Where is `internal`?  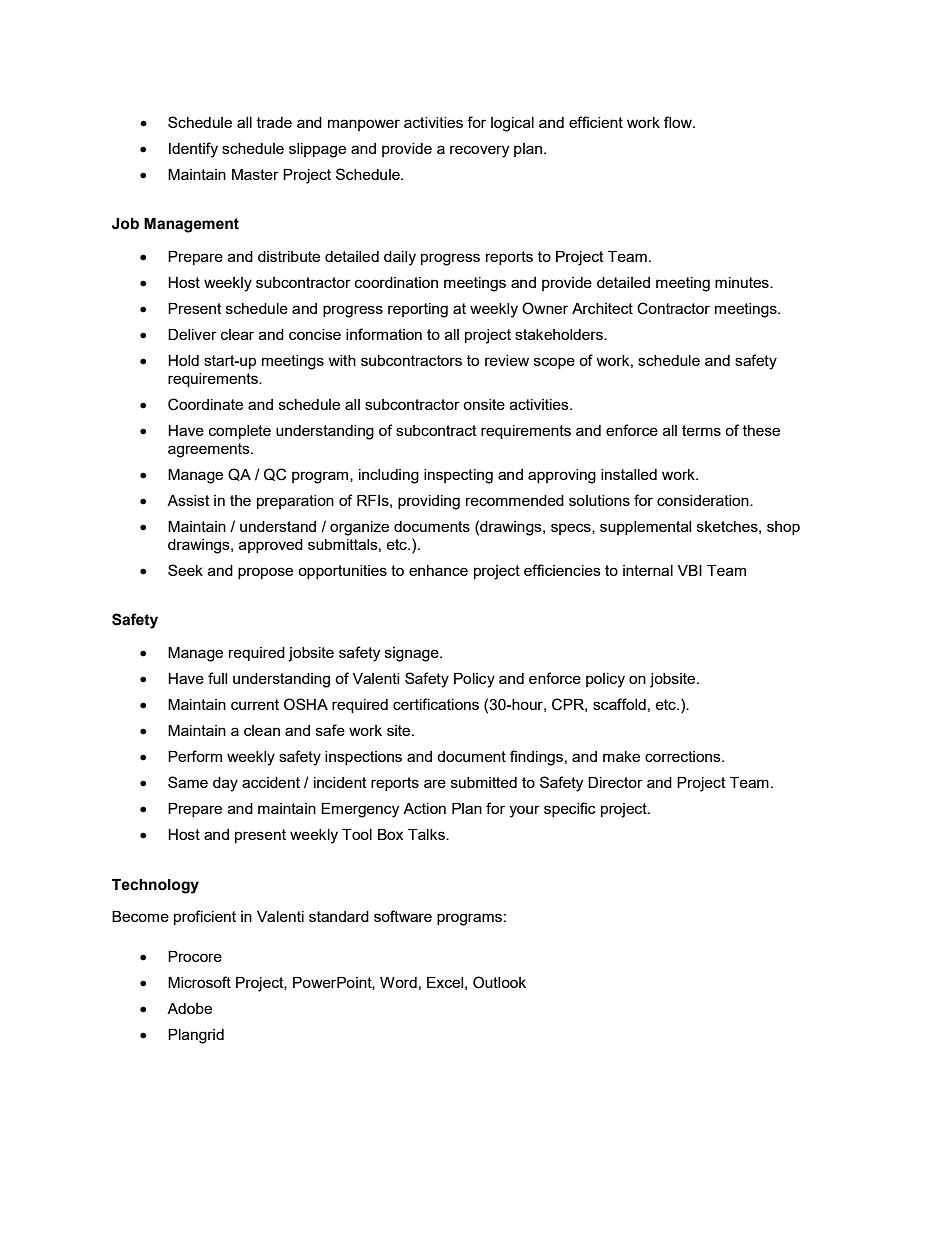
internal is located at coordinates (648, 570).
